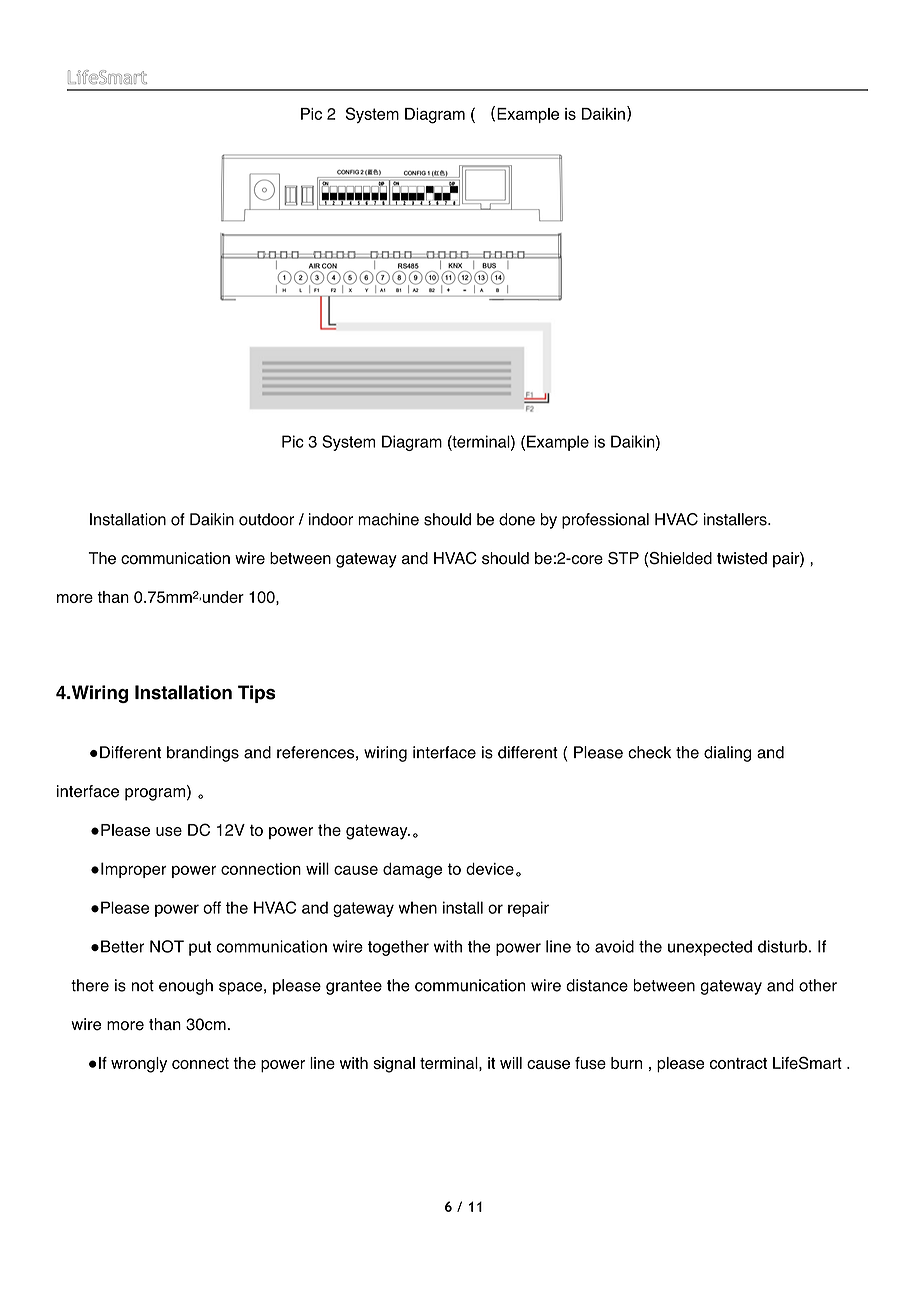 The image size is (924, 1308). I want to click on damage, so click(412, 871).
